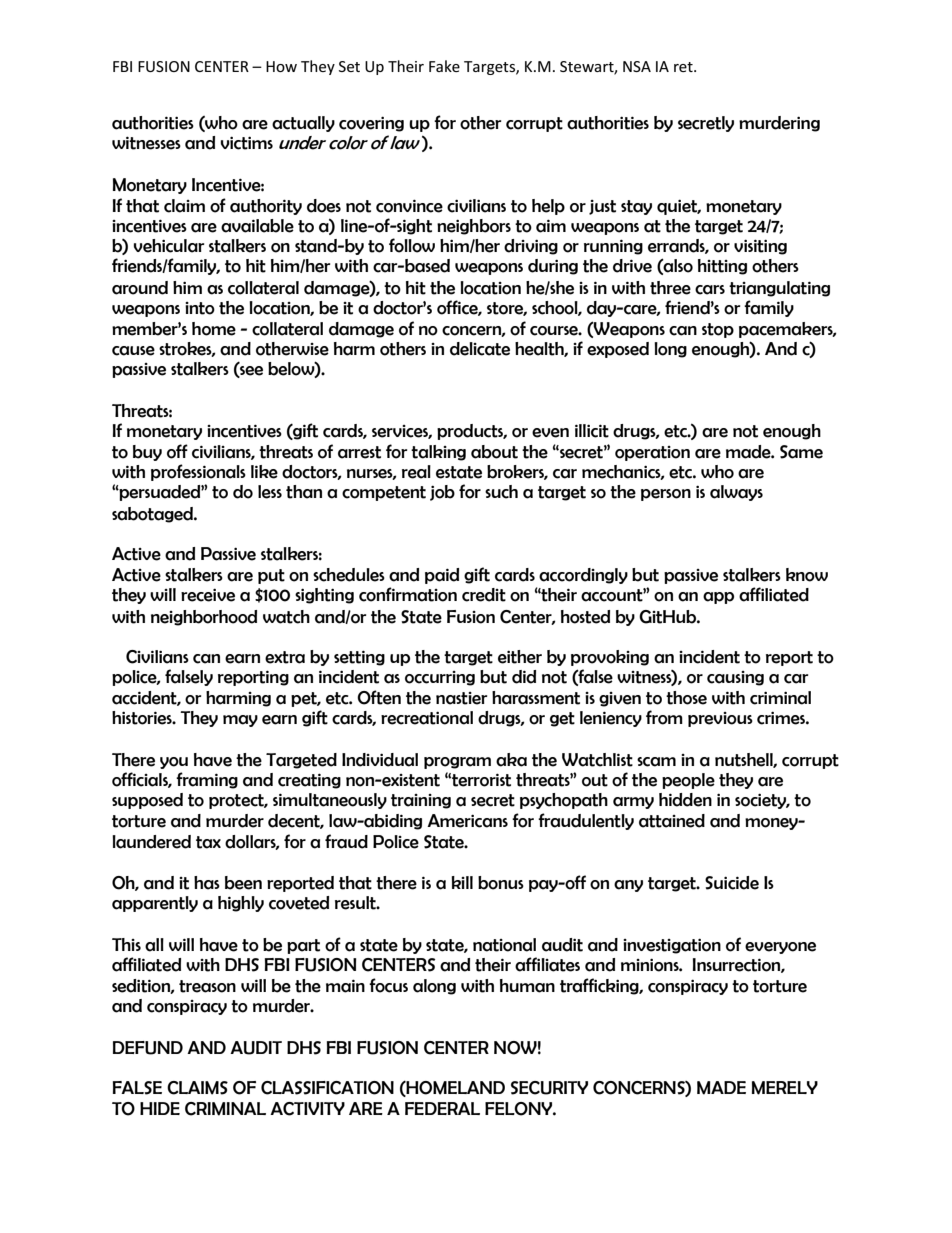  Describe the element at coordinates (200, 308) in the screenshot. I see `into` at that location.
